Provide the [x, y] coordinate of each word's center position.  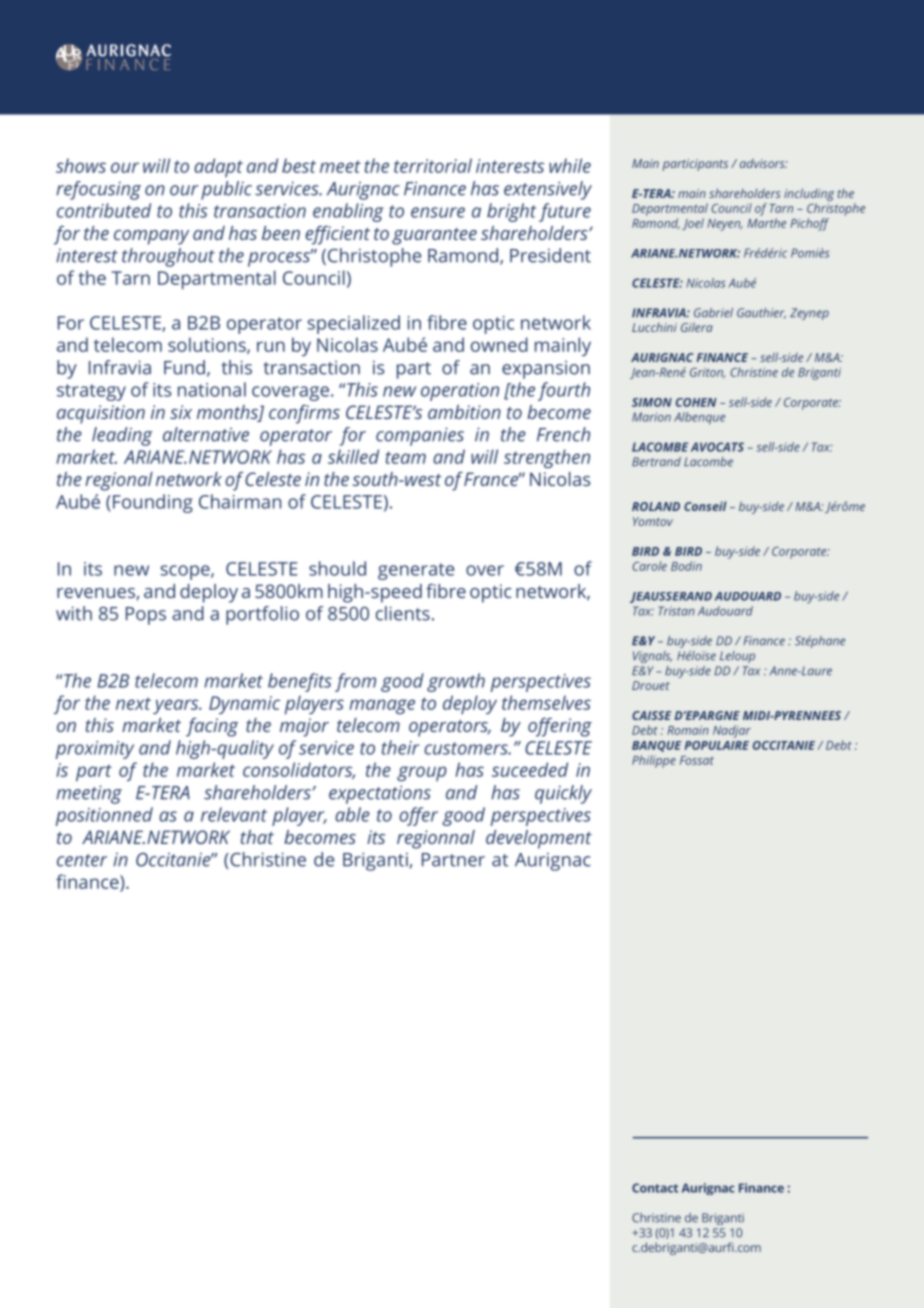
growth [456, 682]
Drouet [651, 685]
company [151, 237]
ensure [438, 212]
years [177, 706]
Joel [693, 224]
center [82, 860]
